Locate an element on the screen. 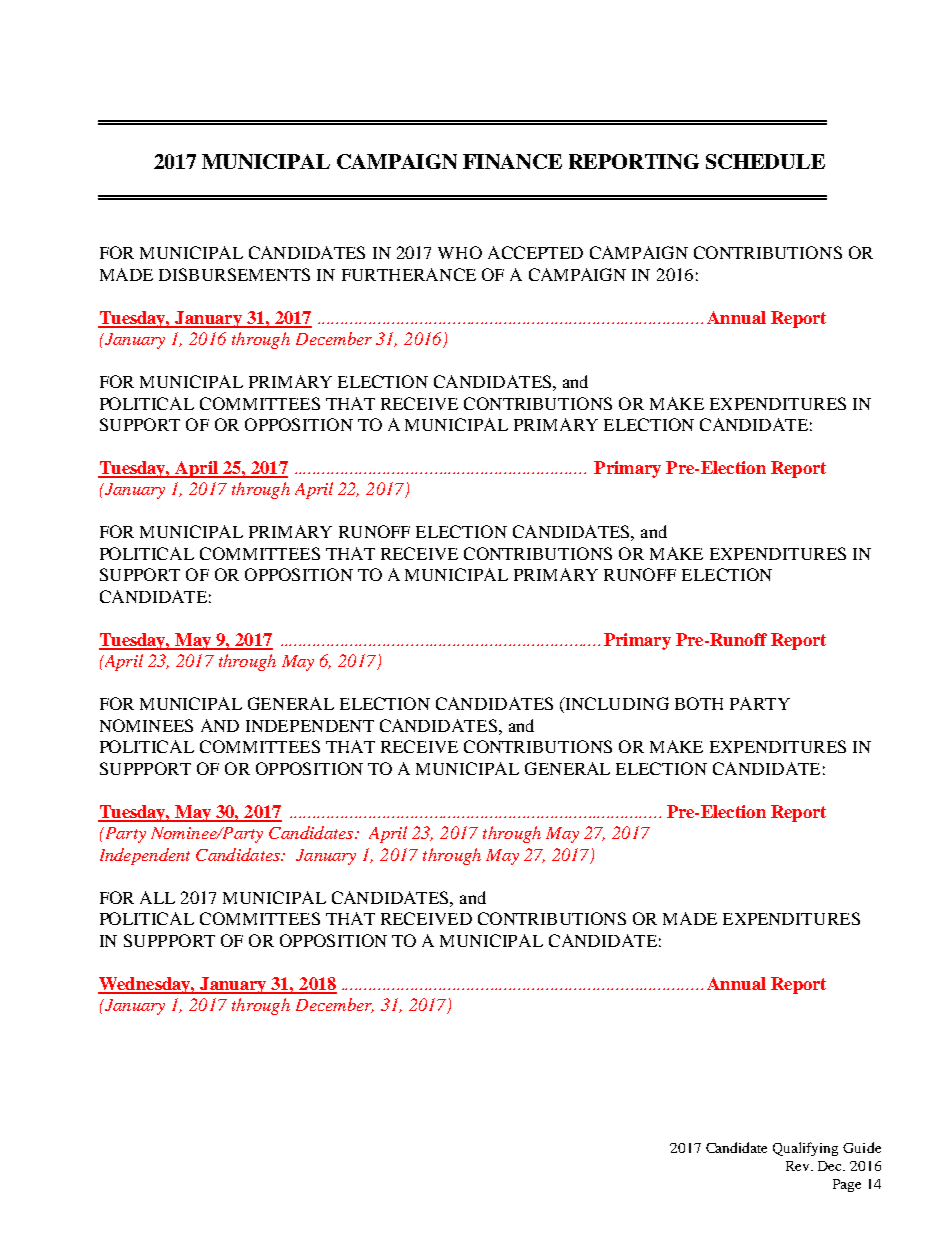 The width and height of the screenshot is (952, 1233). Rev is located at coordinates (799, 1166).
